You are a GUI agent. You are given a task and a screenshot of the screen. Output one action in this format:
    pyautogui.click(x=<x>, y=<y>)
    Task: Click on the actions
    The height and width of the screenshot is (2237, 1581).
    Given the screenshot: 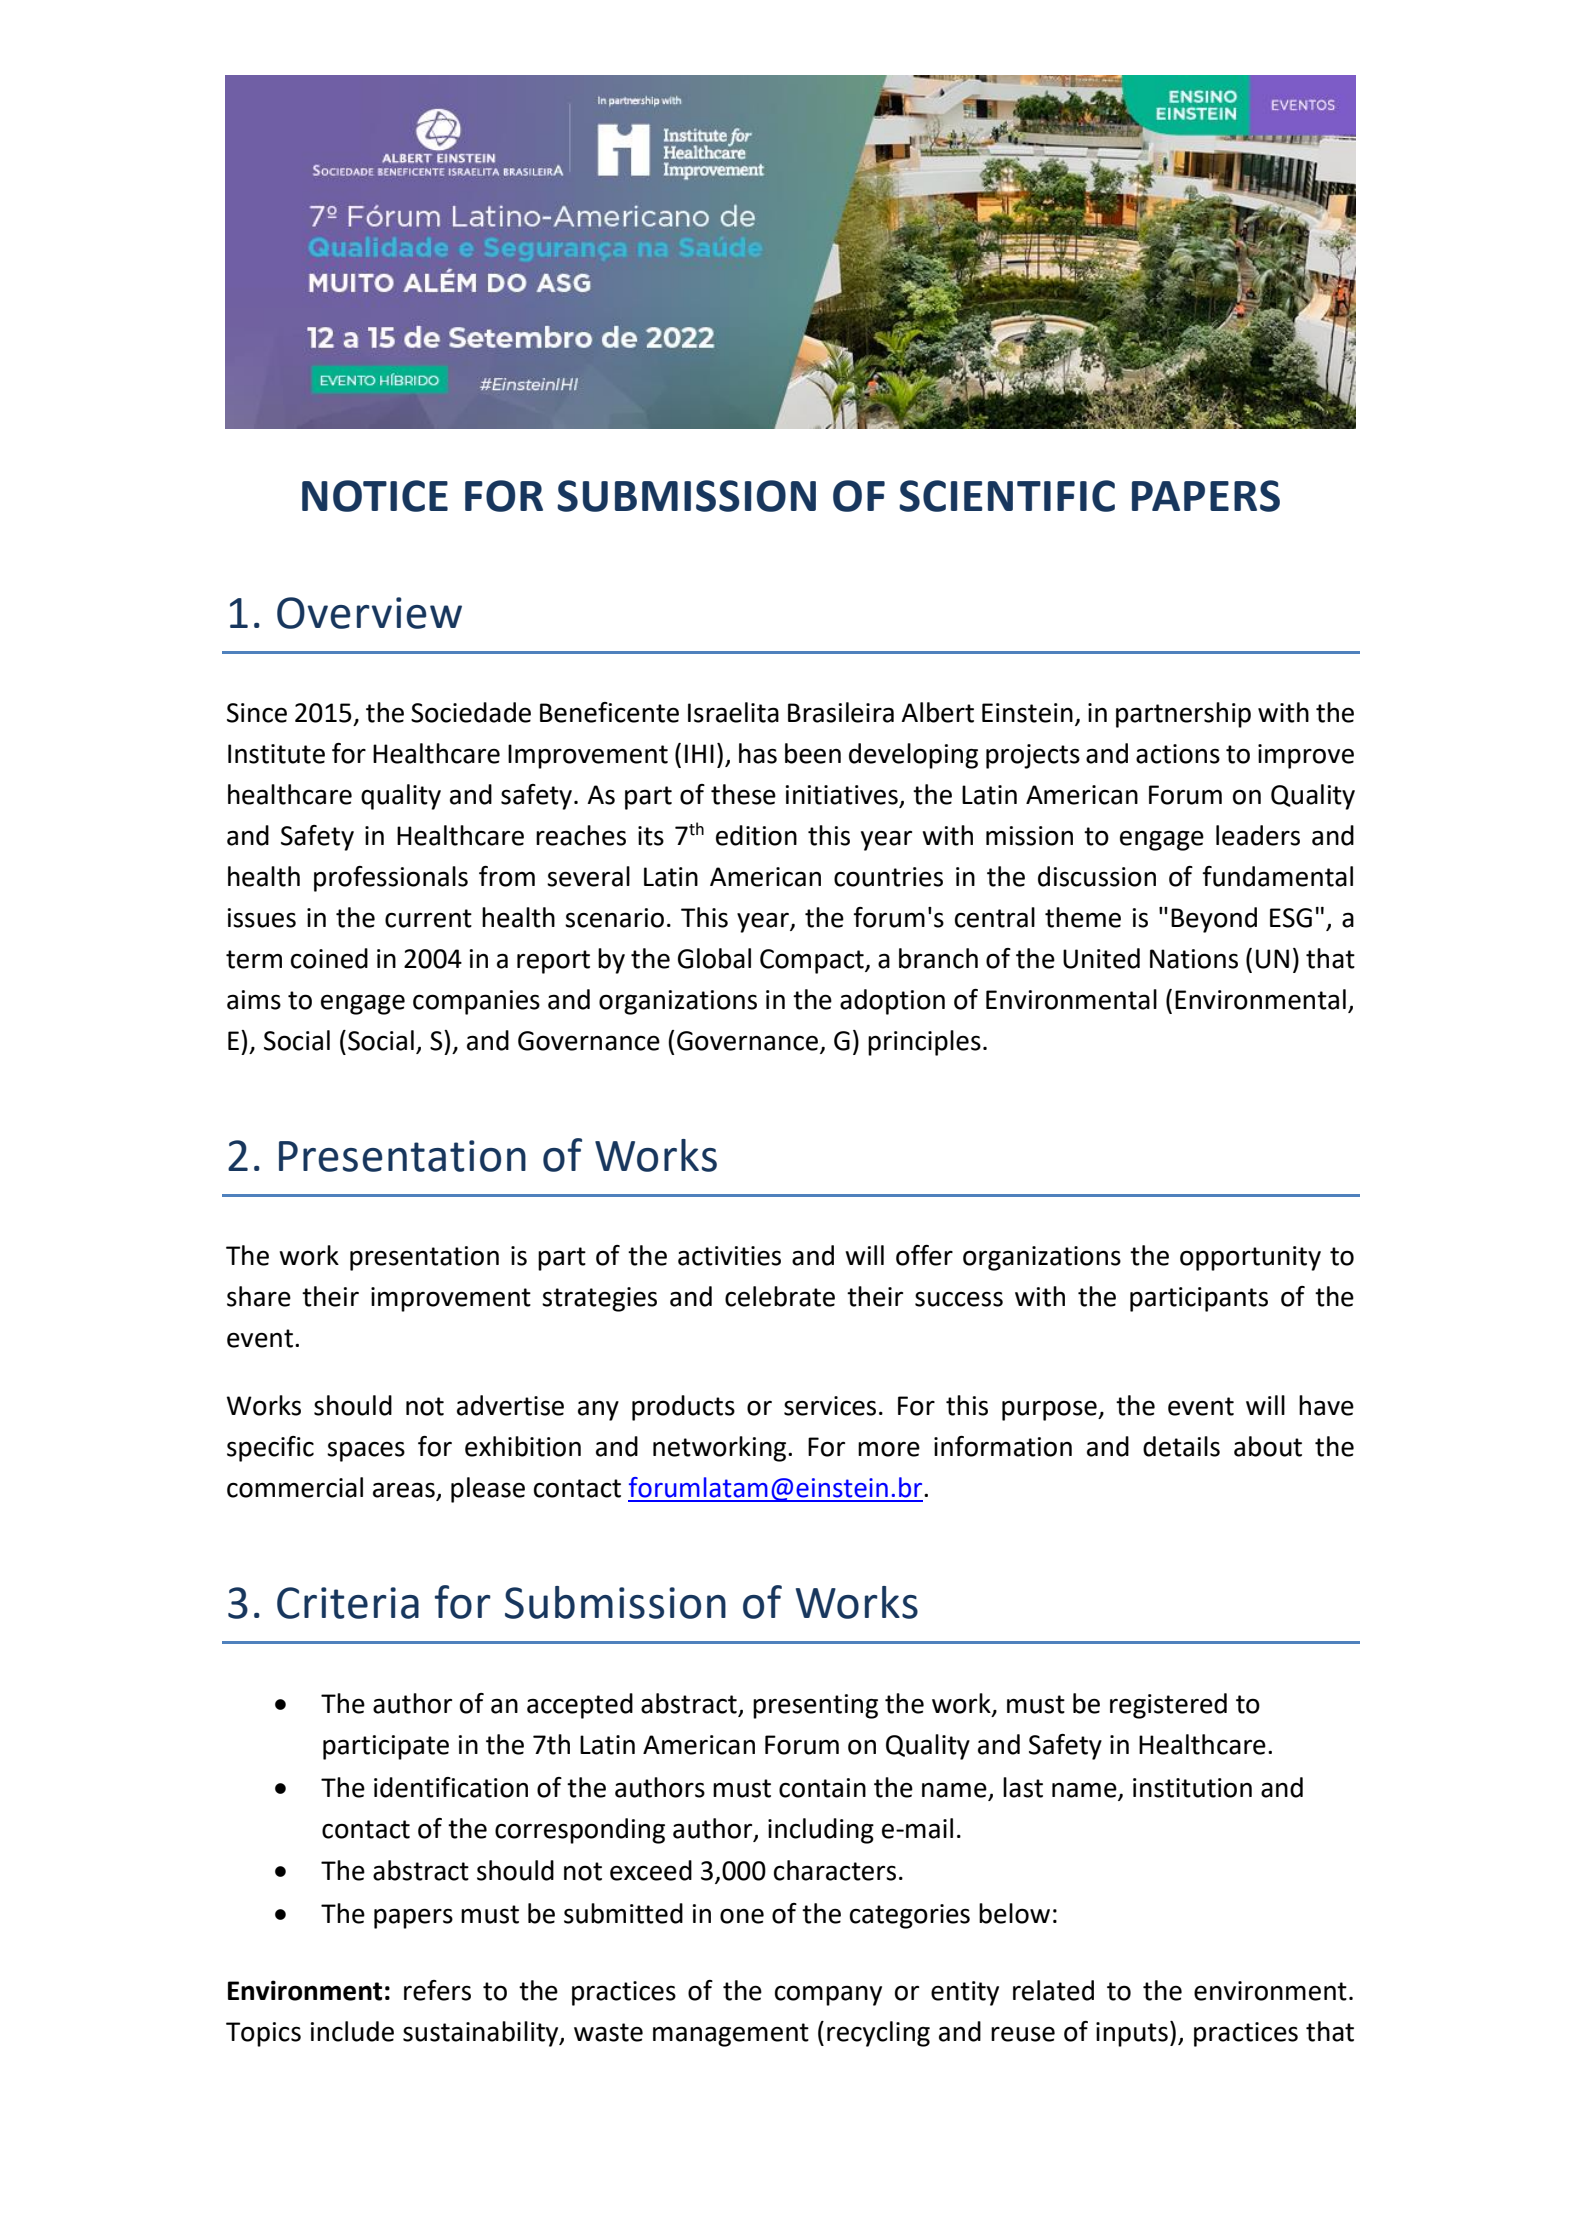 What is the action you would take?
    pyautogui.click(x=1178, y=754)
